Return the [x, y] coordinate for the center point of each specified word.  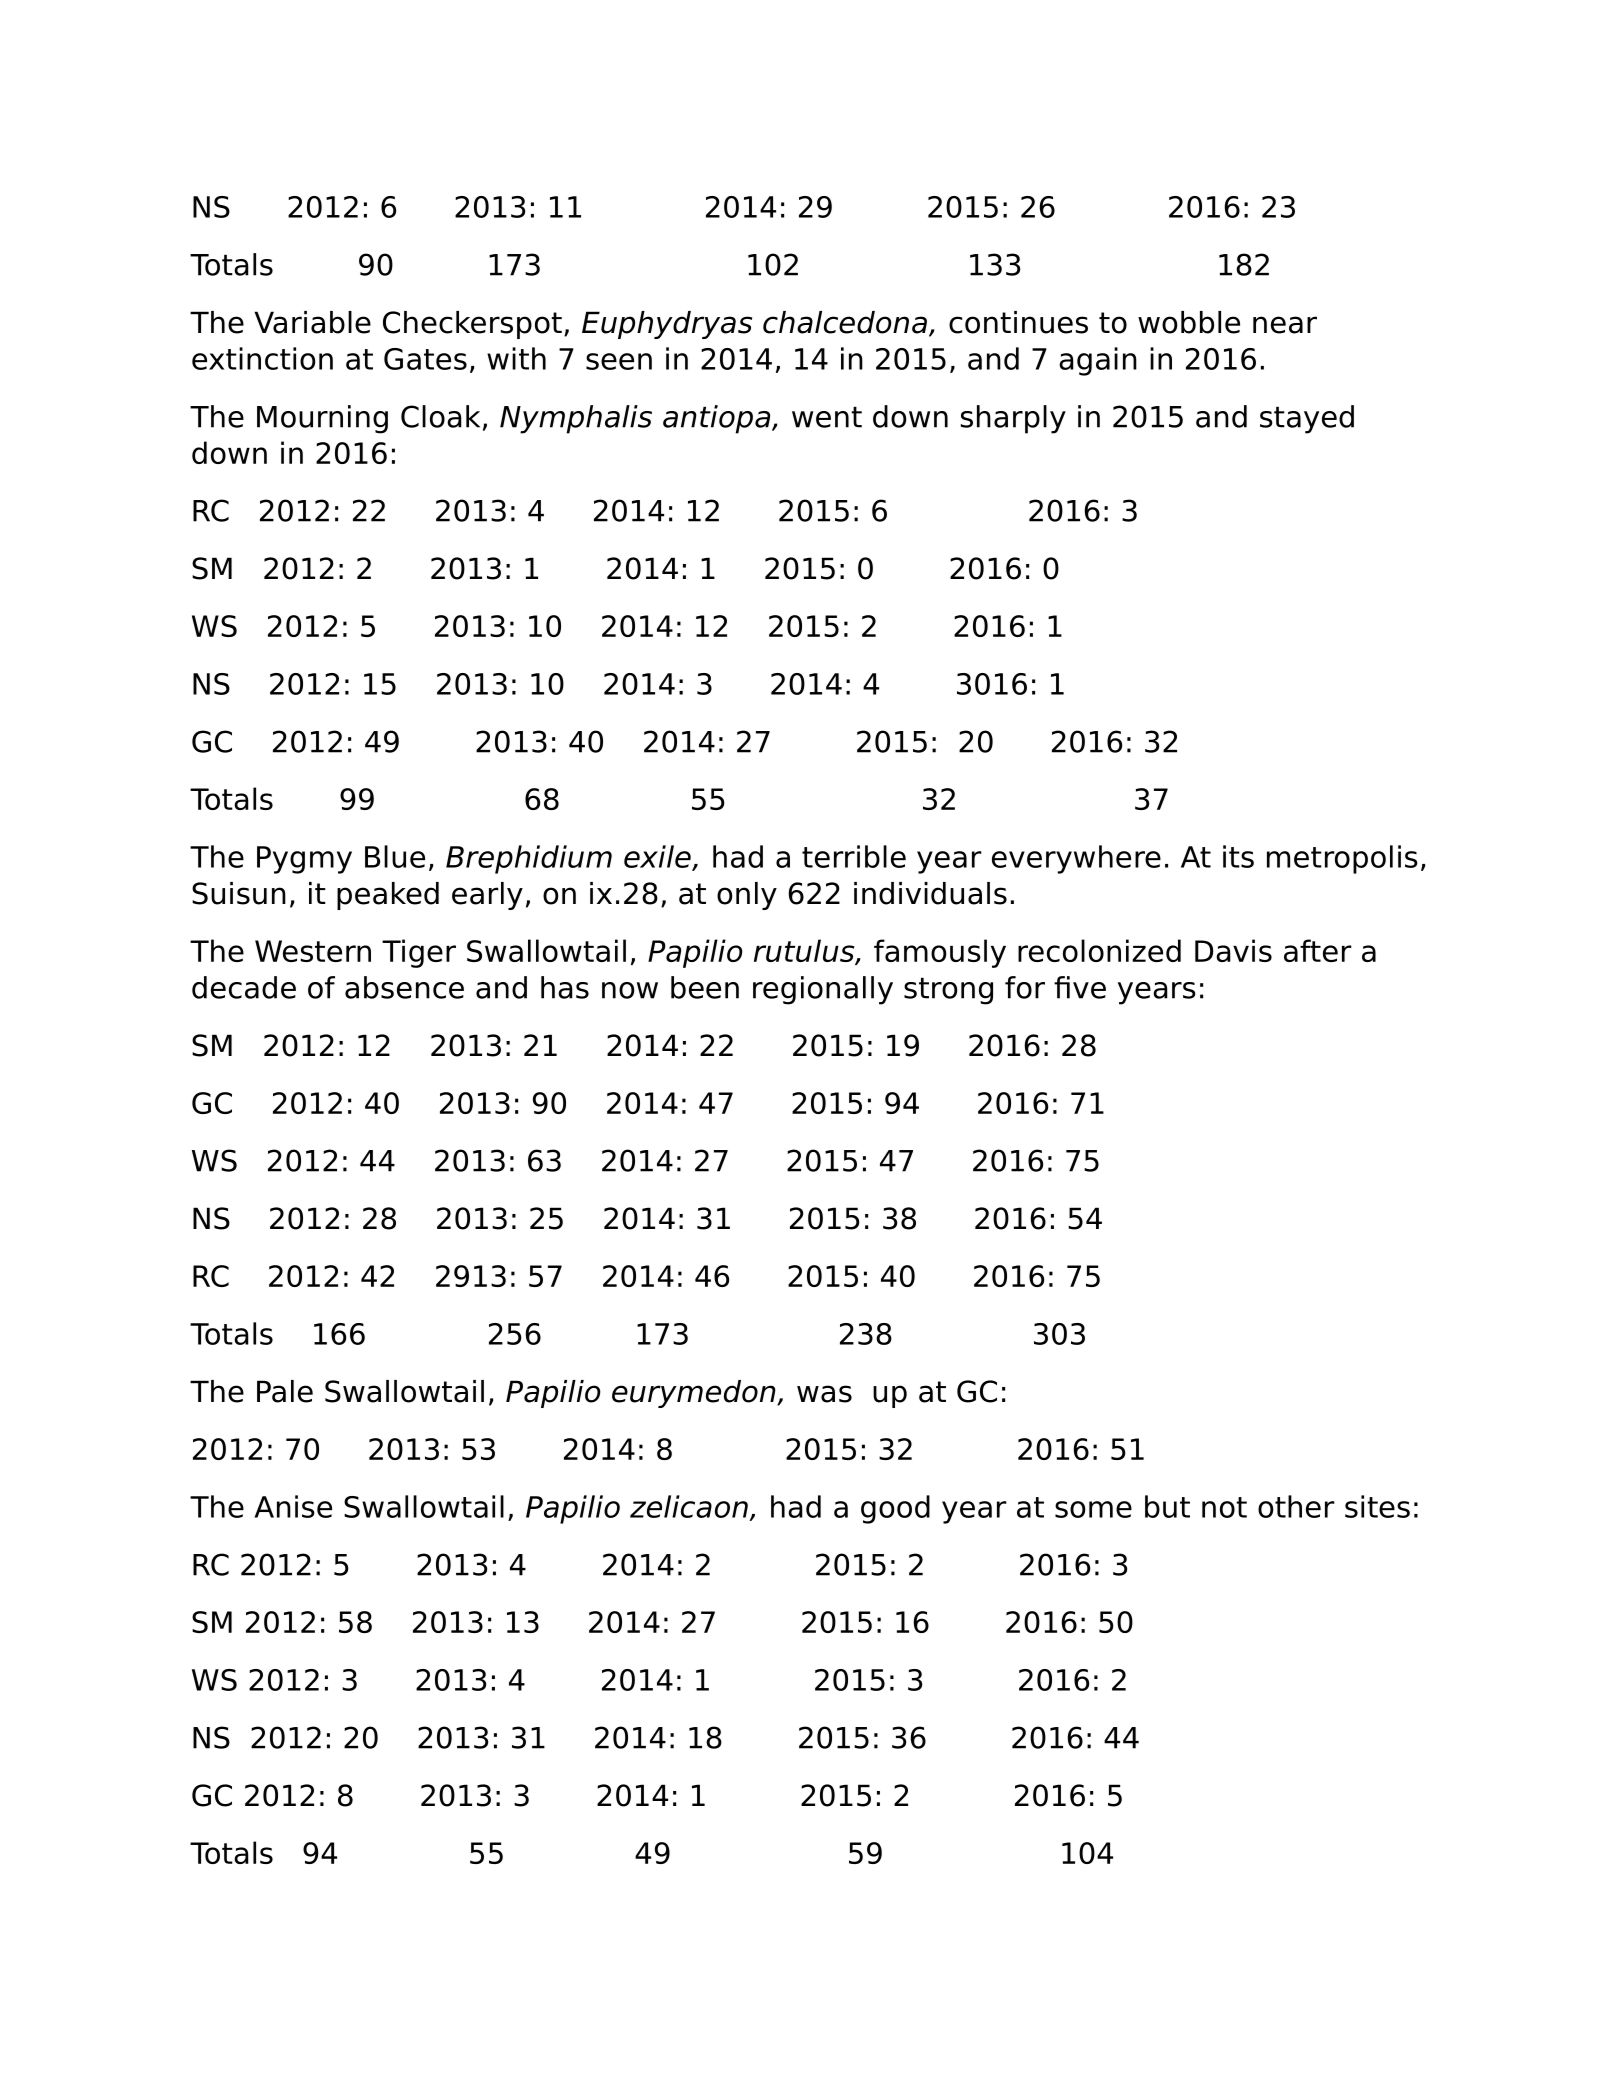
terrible [854, 856]
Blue [395, 856]
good [895, 1509]
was [824, 1394]
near [1285, 325]
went [827, 417]
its [1238, 856]
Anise [293, 1506]
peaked [388, 896]
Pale [285, 1391]
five [1080, 987]
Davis [1233, 950]
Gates [425, 359]
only [747, 896]
